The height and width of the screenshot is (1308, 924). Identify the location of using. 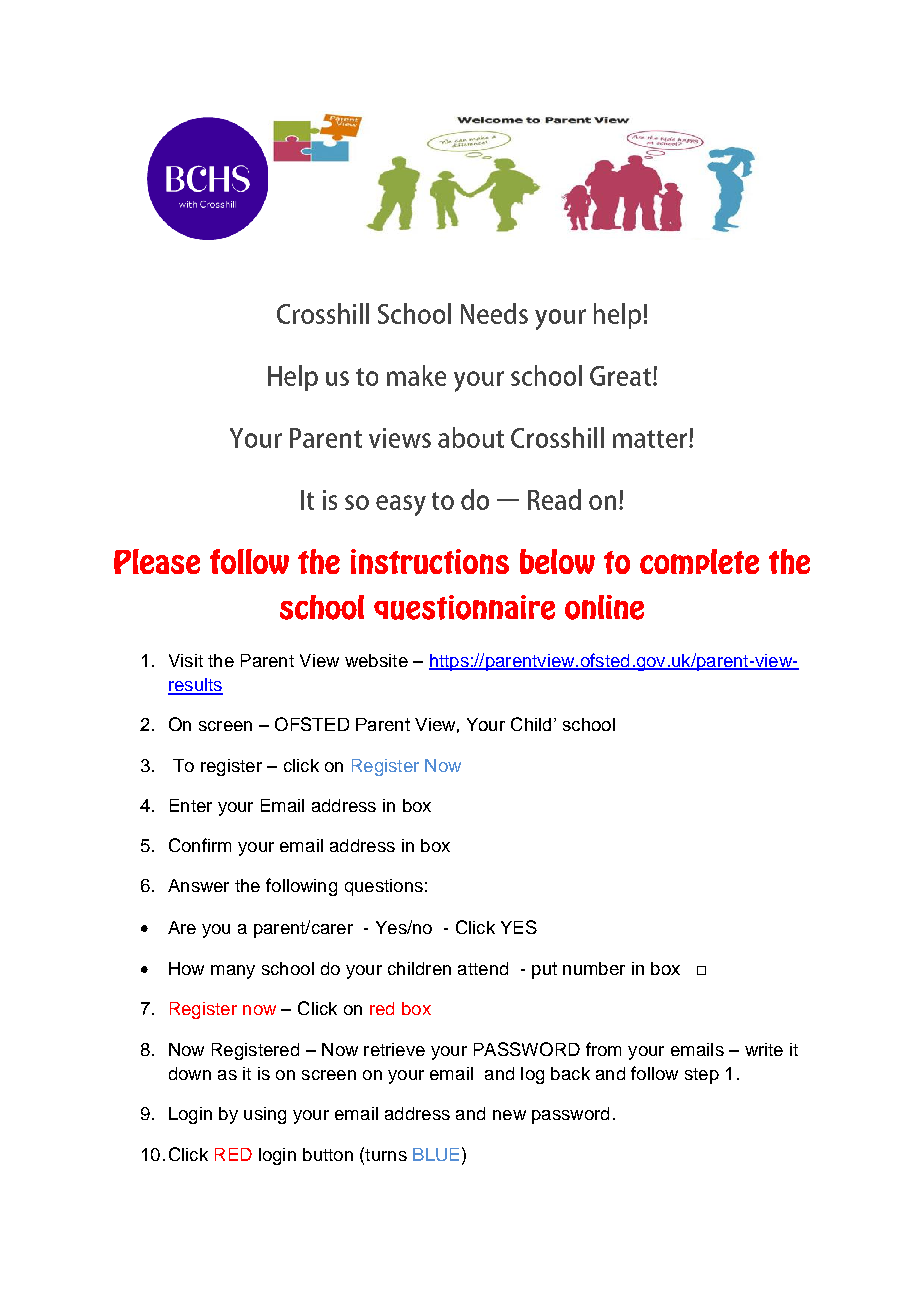
(265, 1115).
